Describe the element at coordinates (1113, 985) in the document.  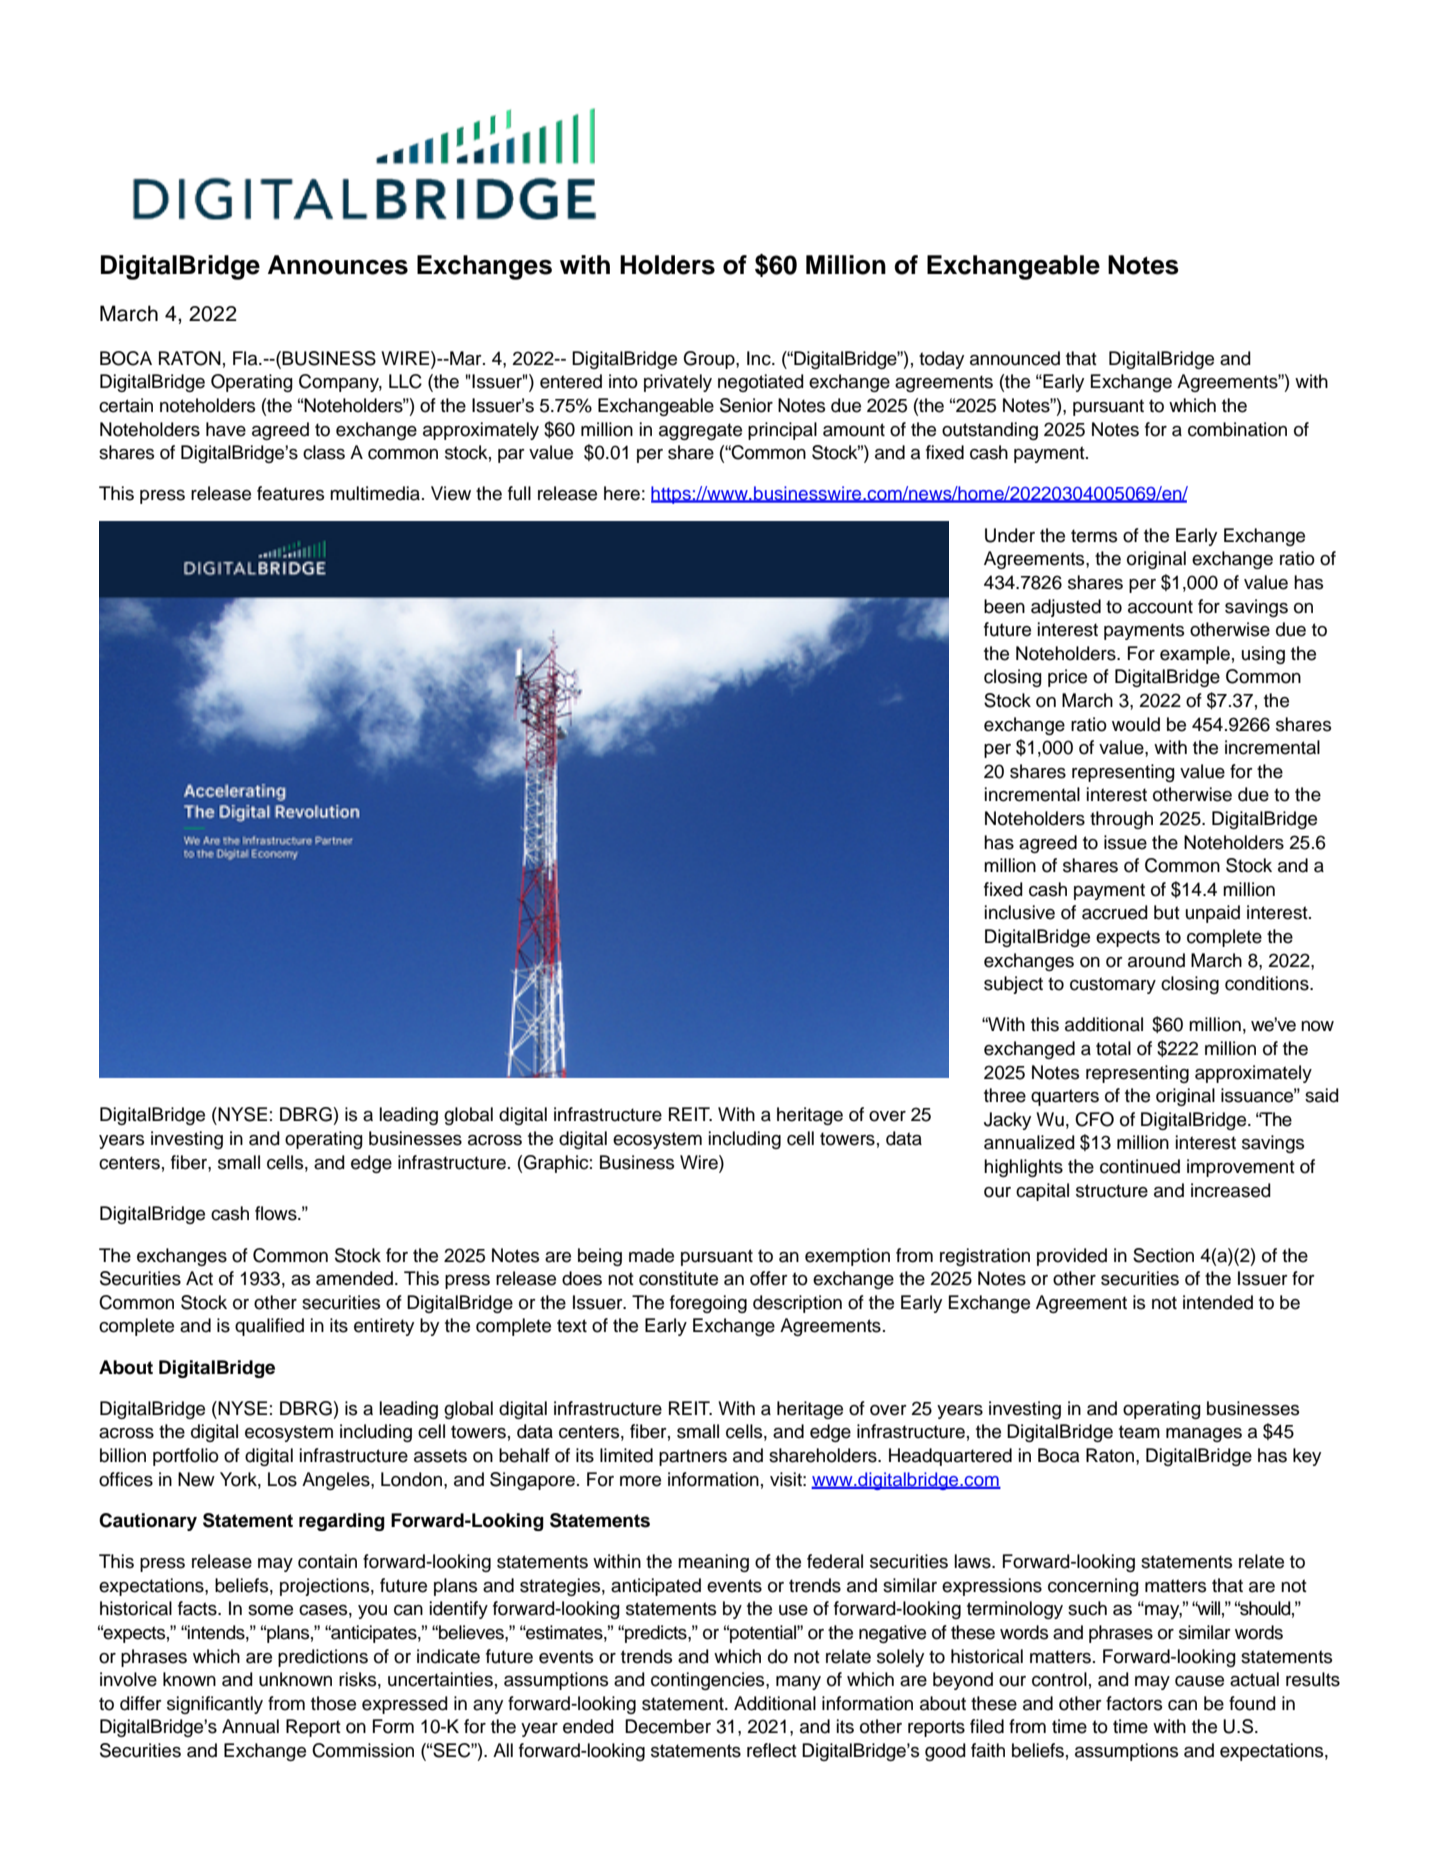
I see `customary` at that location.
